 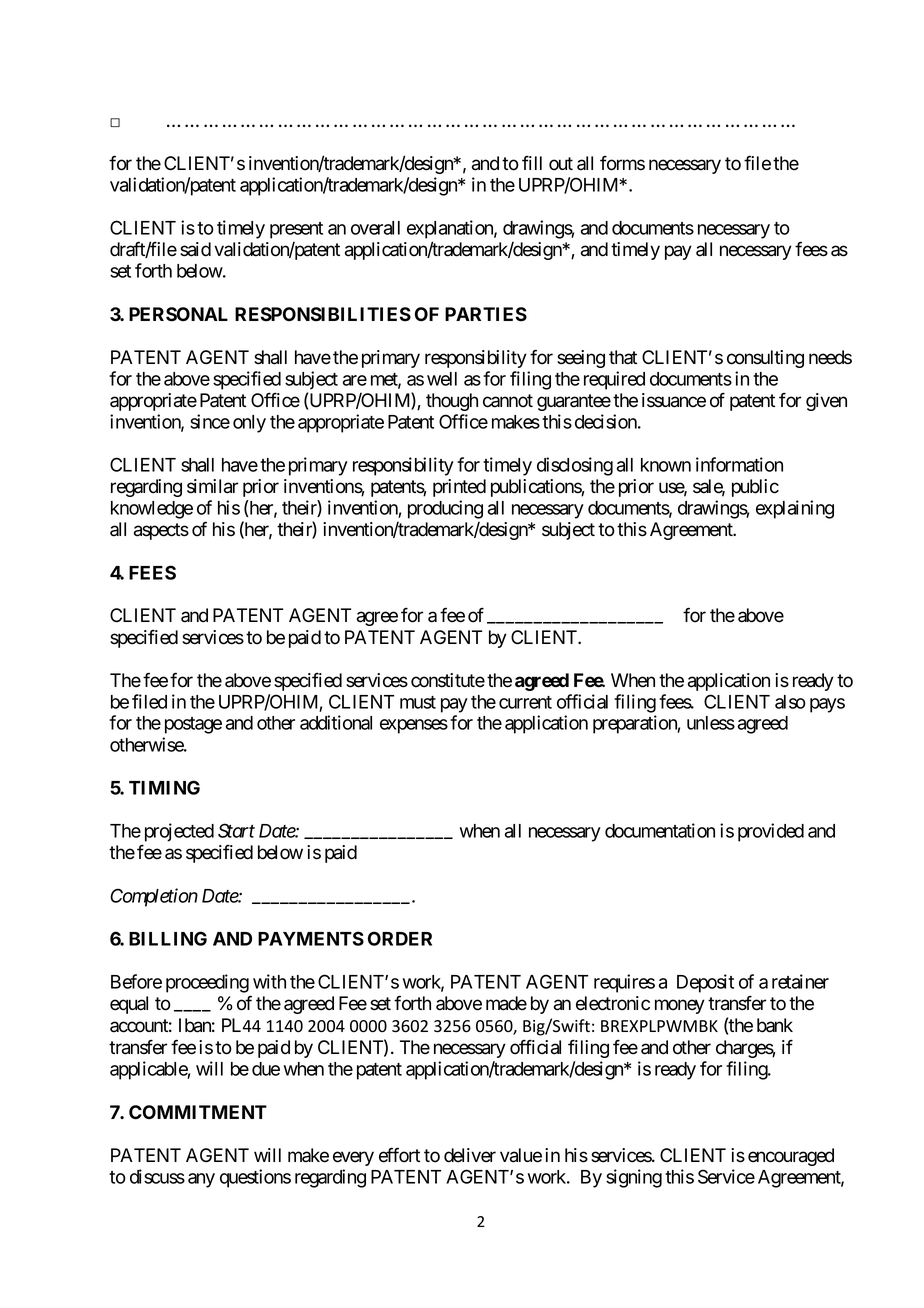 What do you see at coordinates (195, 249) in the screenshot?
I see `said` at bounding box center [195, 249].
